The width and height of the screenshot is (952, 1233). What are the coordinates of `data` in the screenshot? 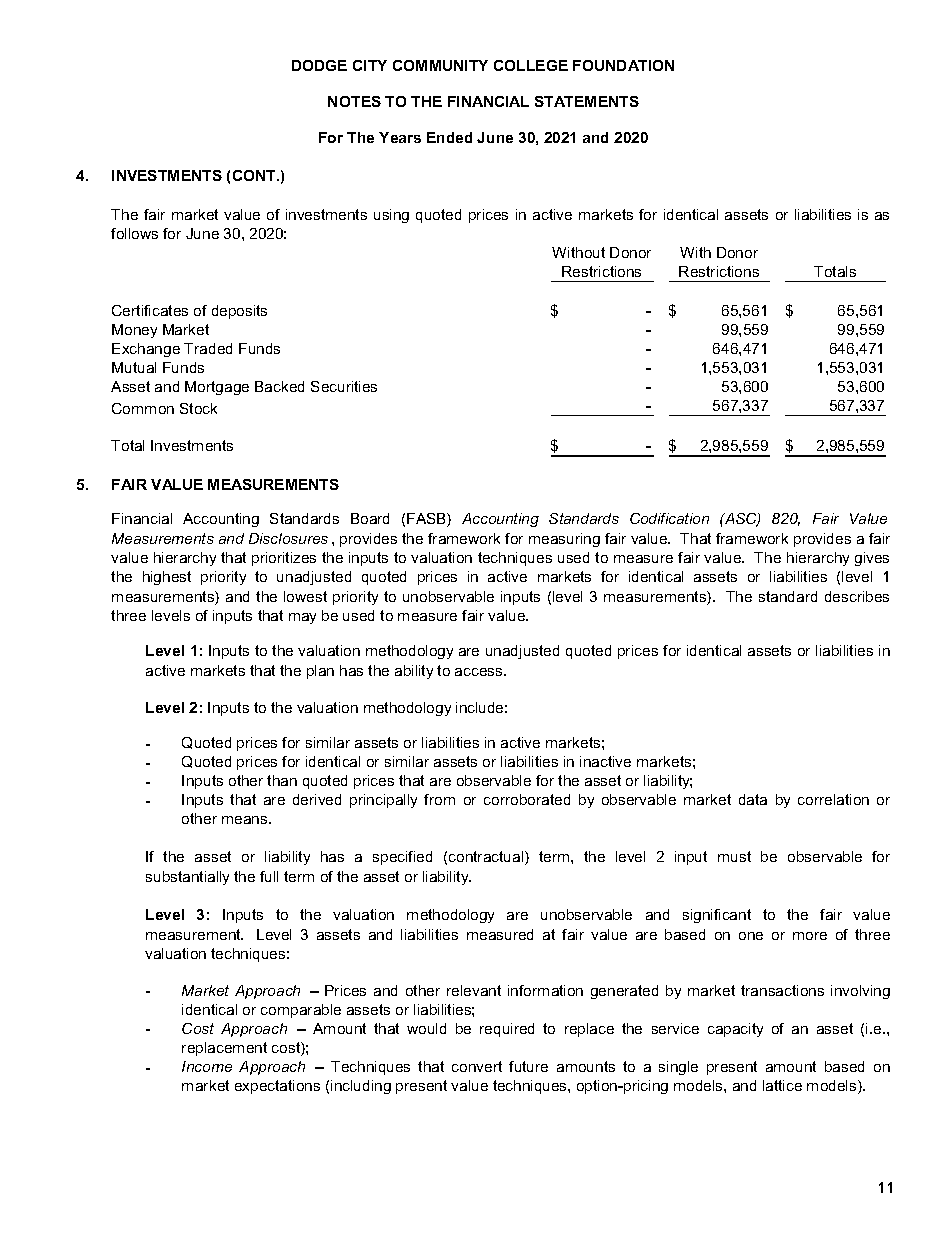 It's located at (753, 799).
